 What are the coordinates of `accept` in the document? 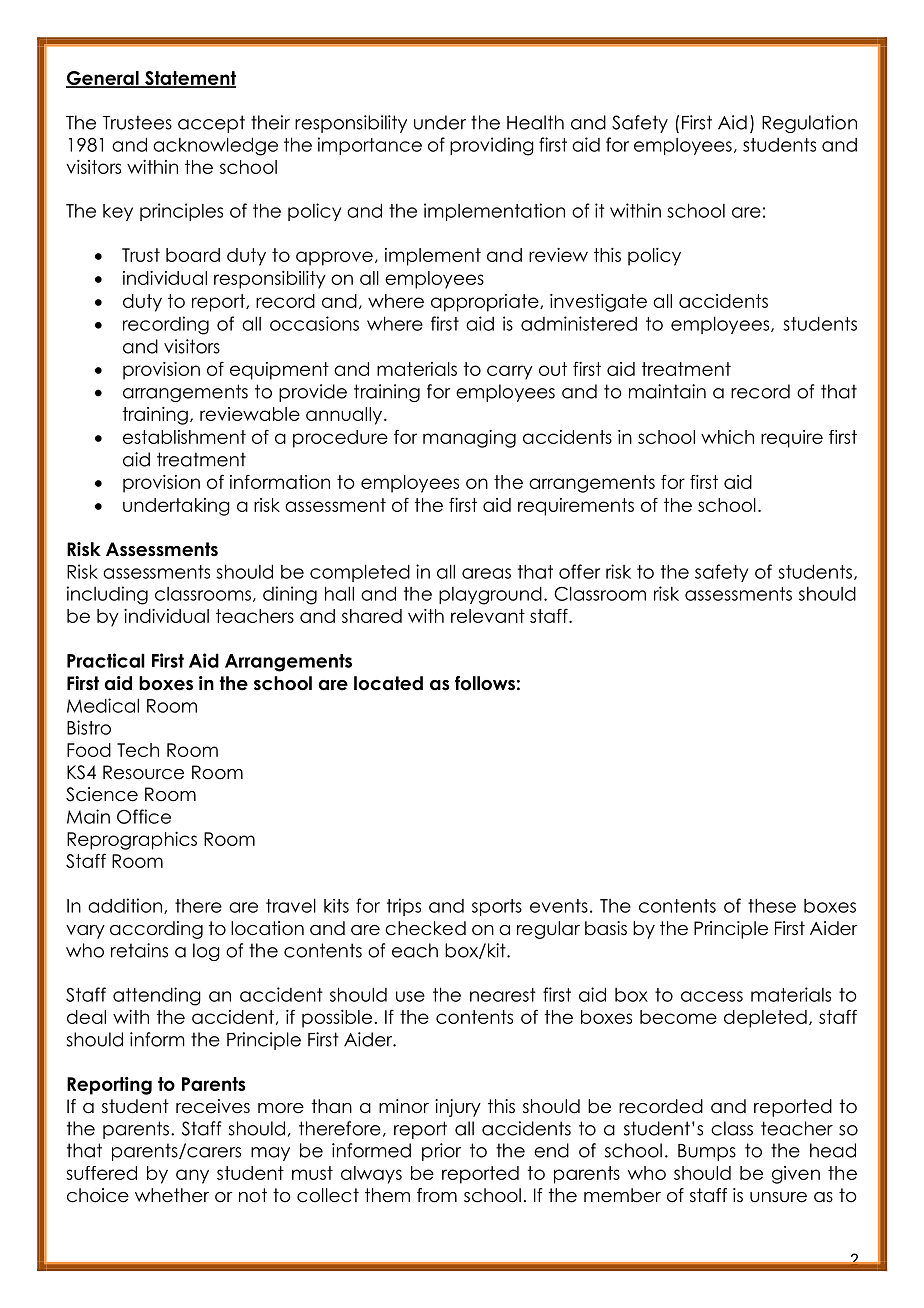 It's located at (211, 124).
